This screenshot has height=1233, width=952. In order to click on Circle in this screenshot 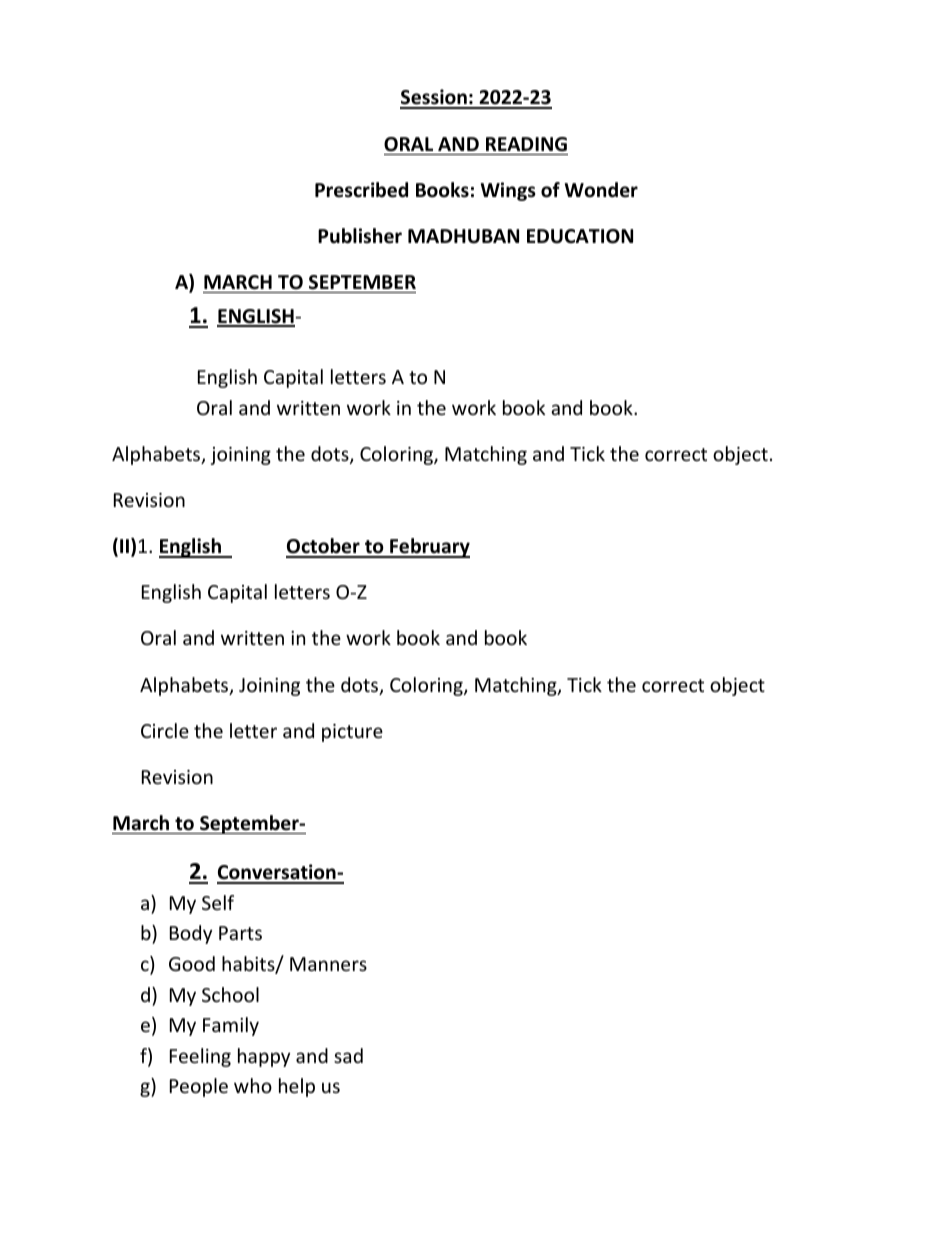, I will do `click(165, 730)`.
